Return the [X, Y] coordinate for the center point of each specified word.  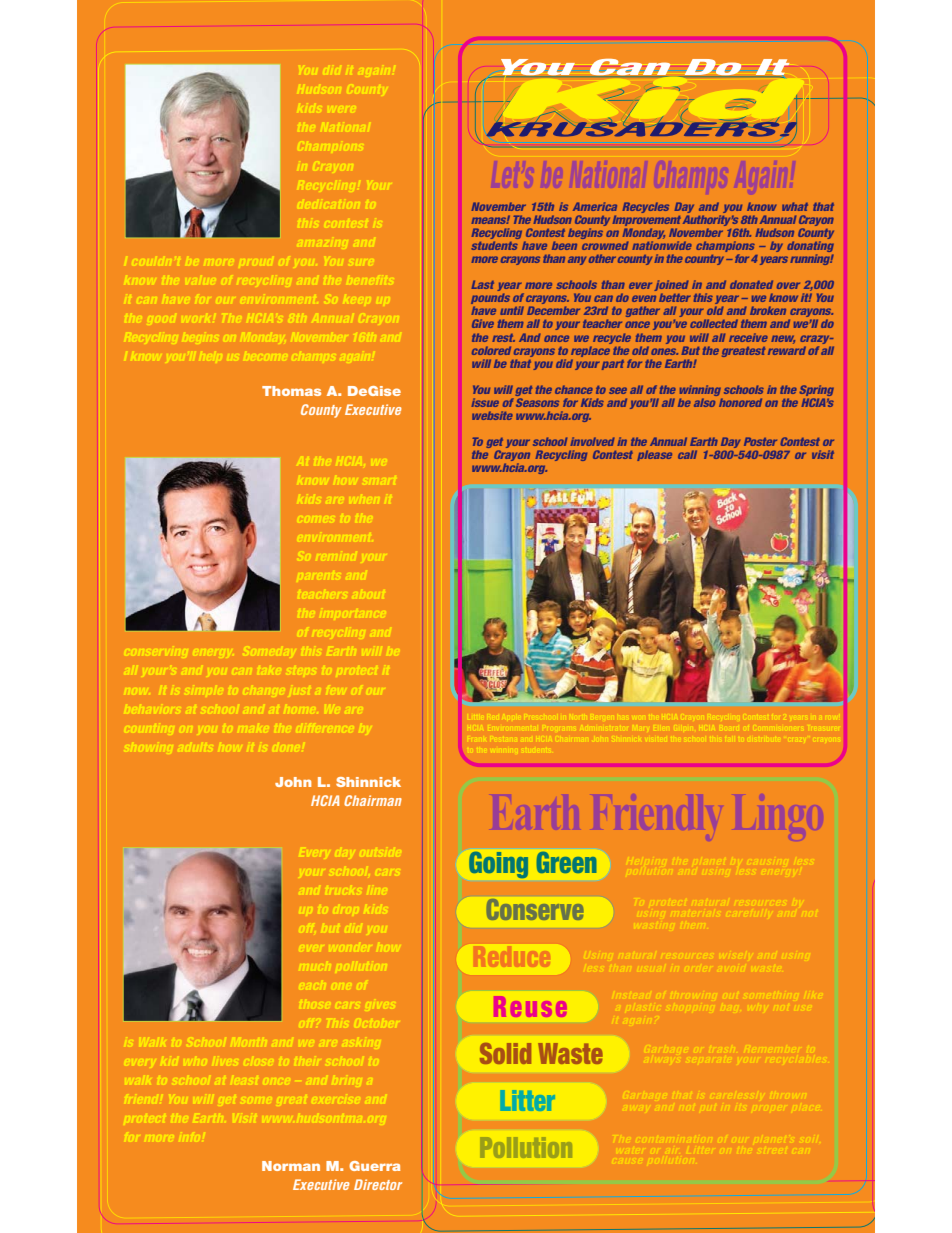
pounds [490, 300]
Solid [505, 1053]
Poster [760, 441]
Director [378, 1184]
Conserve [535, 909]
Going [499, 865]
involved [592, 441]
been [564, 245]
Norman [291, 1166]
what [795, 206]
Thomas [291, 391]
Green [566, 862]
